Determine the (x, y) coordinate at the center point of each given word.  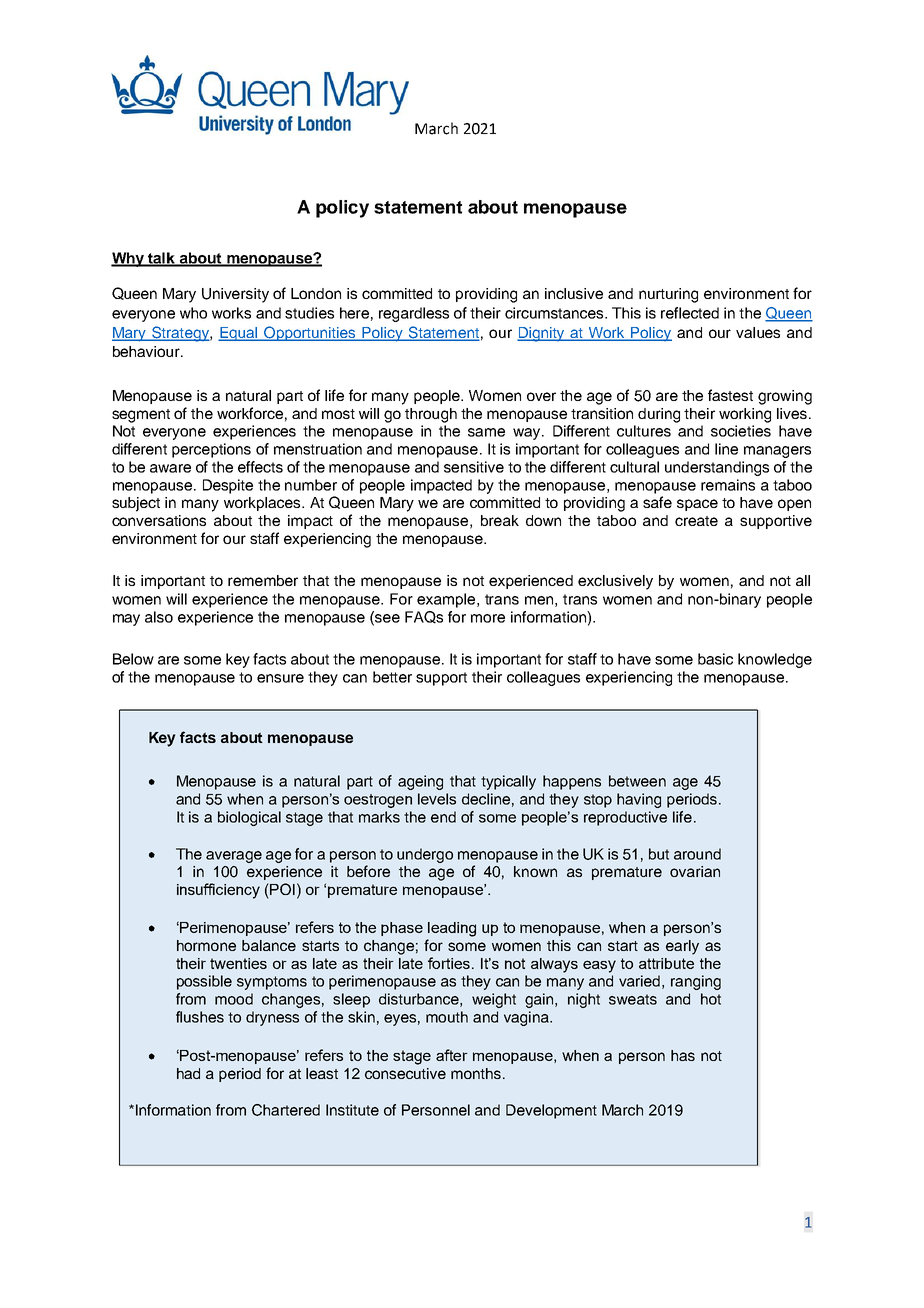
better (392, 677)
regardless (414, 314)
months (477, 1073)
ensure (280, 678)
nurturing (668, 295)
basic (715, 659)
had (188, 1073)
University (235, 295)
